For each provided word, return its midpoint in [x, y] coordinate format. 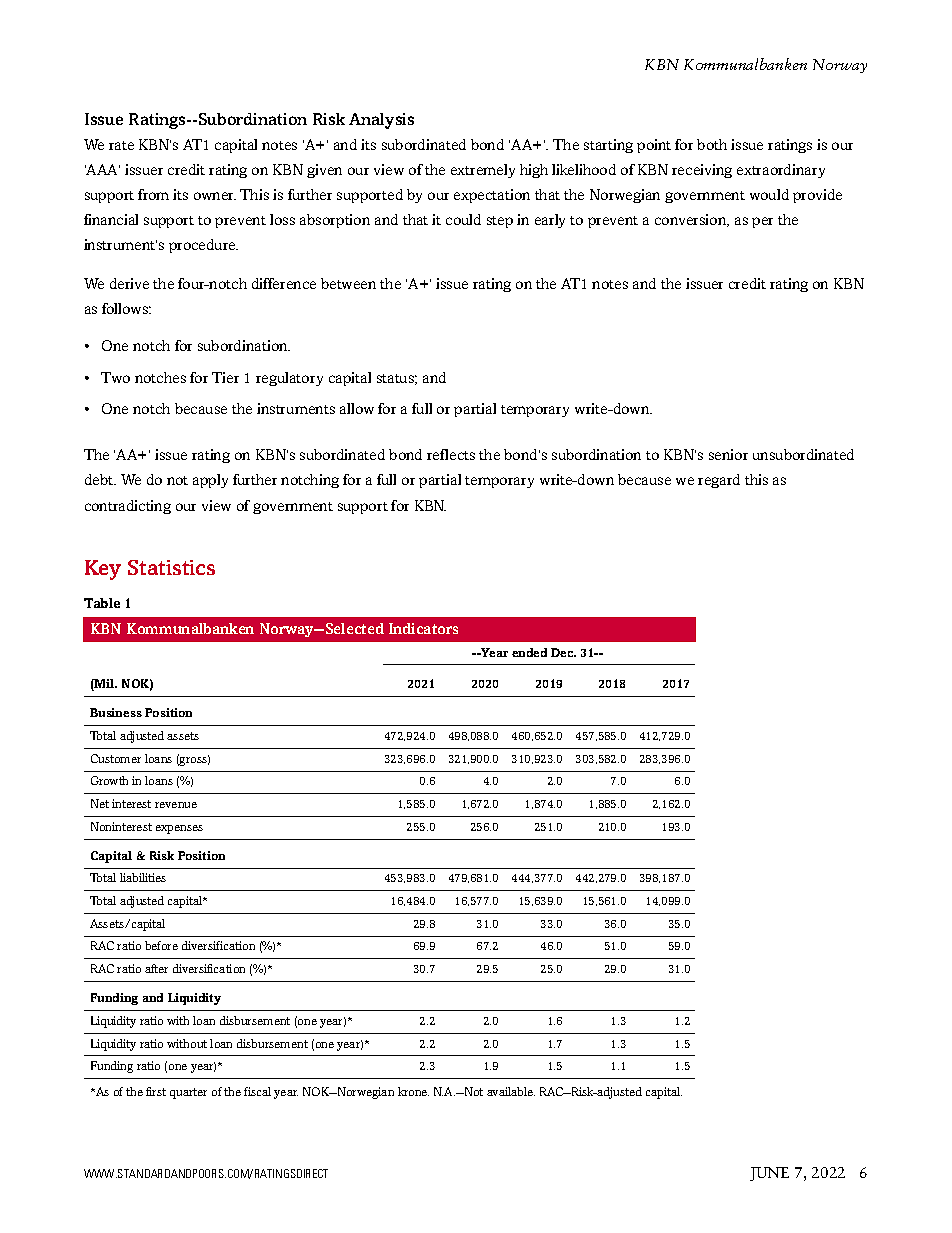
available [511, 1091]
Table [102, 603]
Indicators [423, 628]
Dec [563, 652]
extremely [483, 171]
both [712, 144]
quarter [188, 1093]
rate [121, 145]
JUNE [769, 1174]
